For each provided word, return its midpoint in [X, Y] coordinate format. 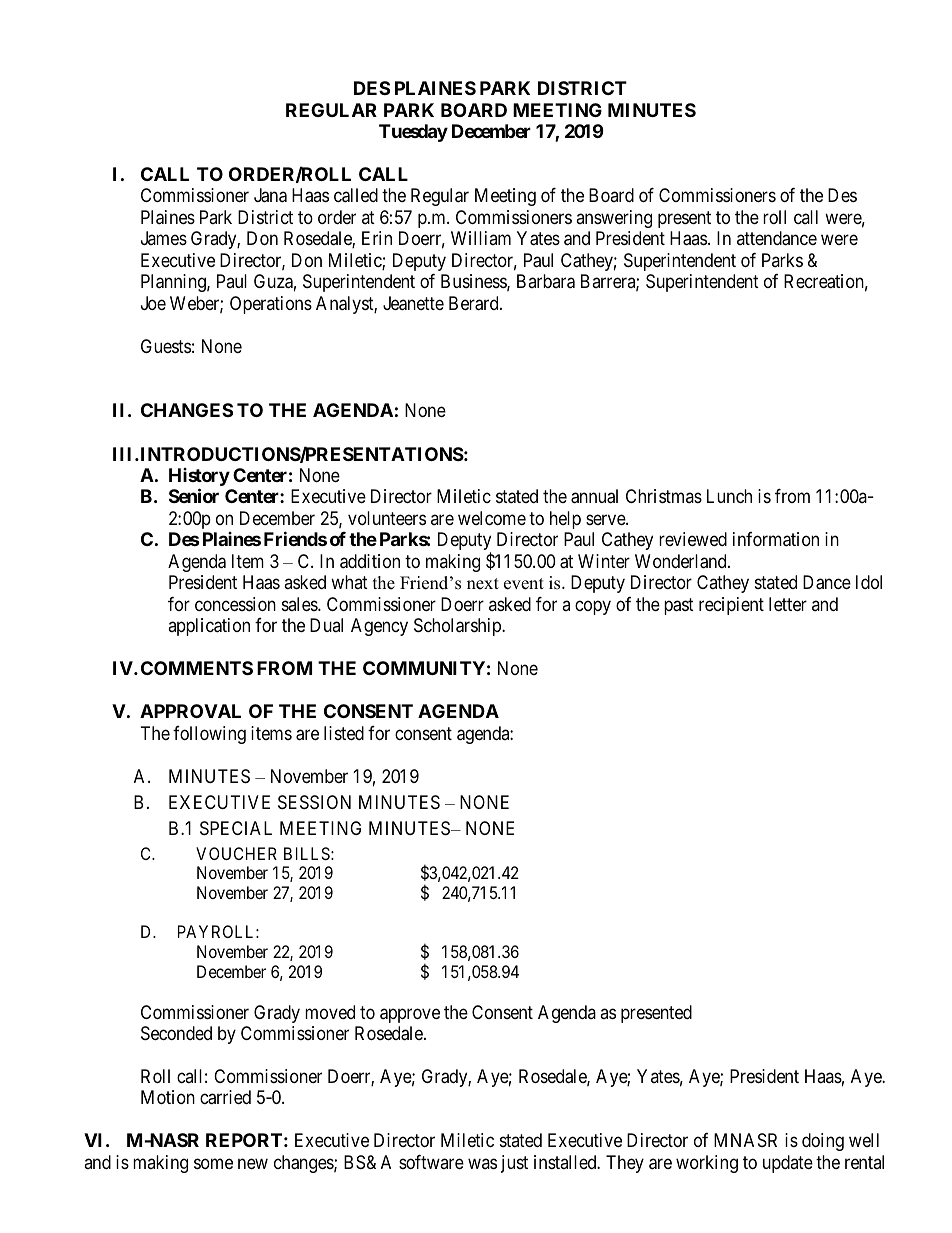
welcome [492, 518]
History [199, 478]
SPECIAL [236, 828]
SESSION [314, 802]
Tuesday [413, 133]
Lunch [729, 496]
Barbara [546, 281]
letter [788, 604]
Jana [270, 195]
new [253, 1163]
